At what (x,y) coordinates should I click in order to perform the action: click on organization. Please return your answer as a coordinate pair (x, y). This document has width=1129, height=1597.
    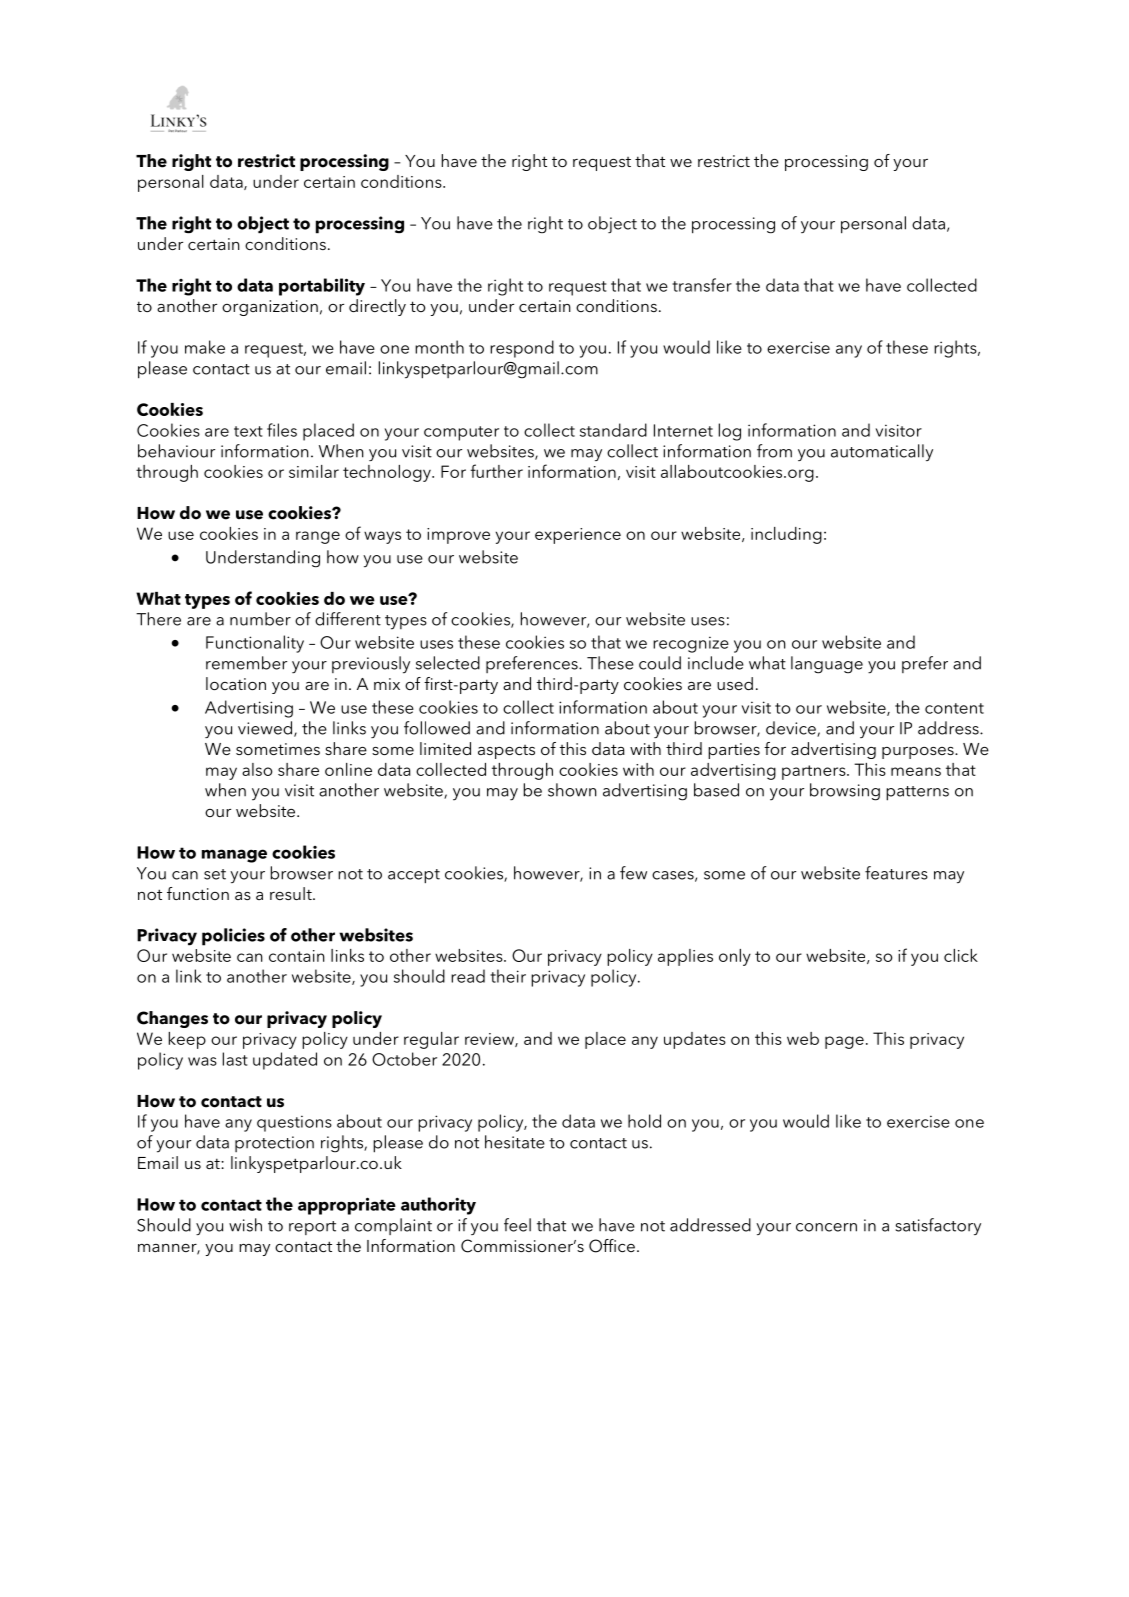
    Looking at the image, I should click on (270, 308).
